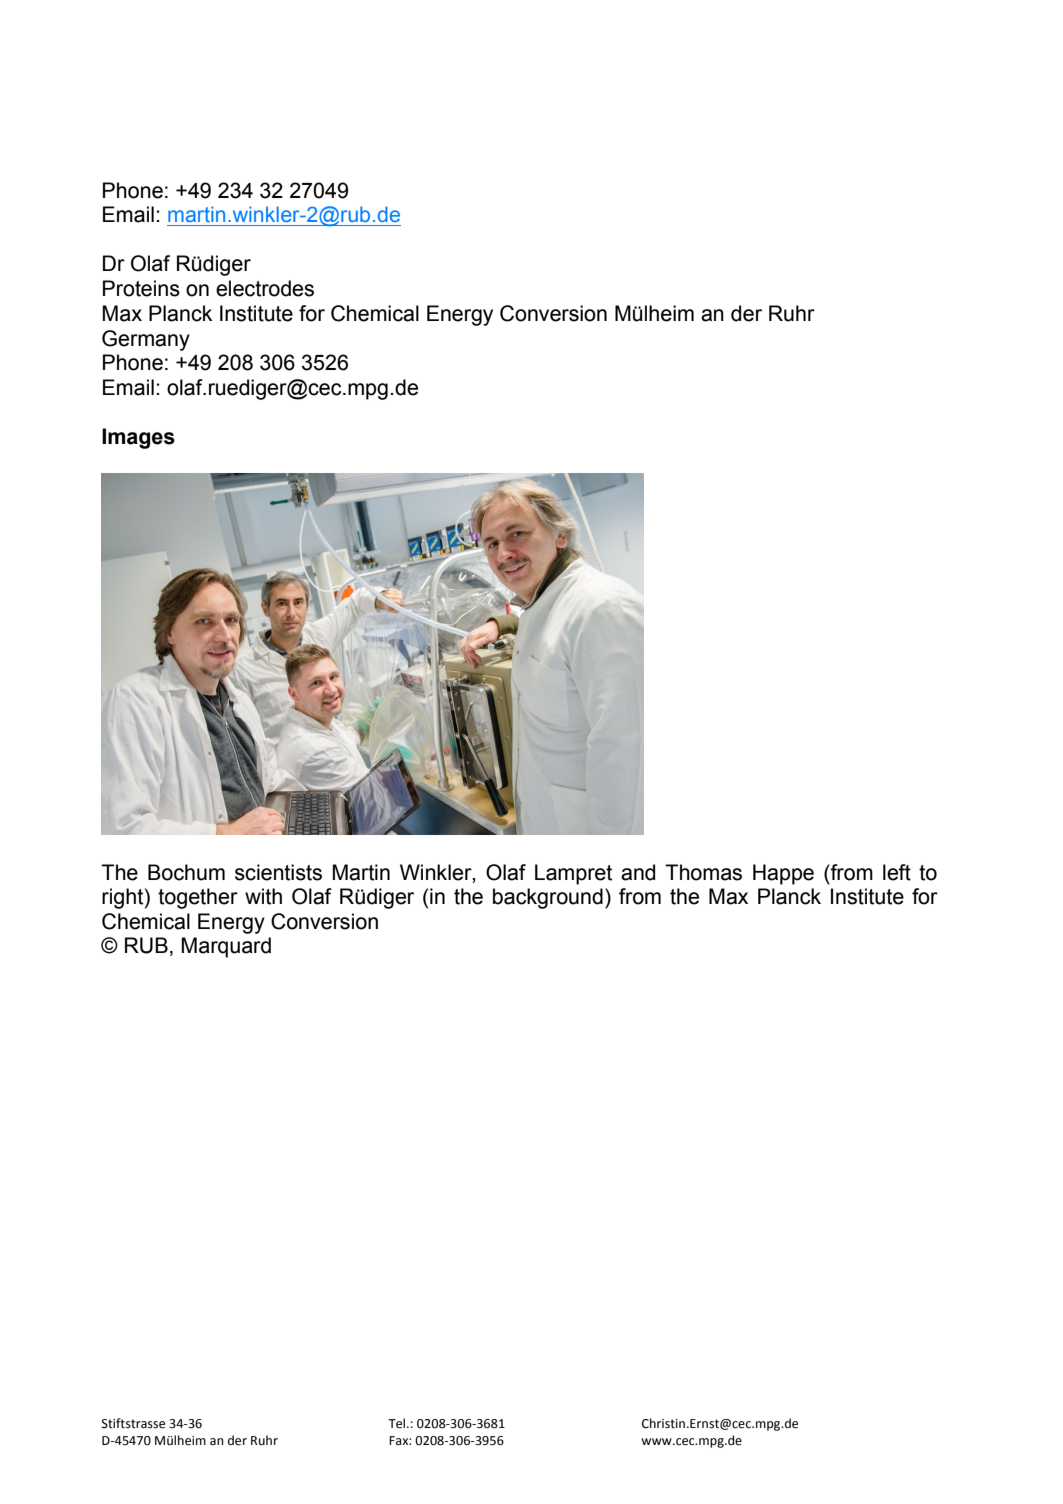  What do you see at coordinates (138, 438) in the page?
I see `Images` at bounding box center [138, 438].
